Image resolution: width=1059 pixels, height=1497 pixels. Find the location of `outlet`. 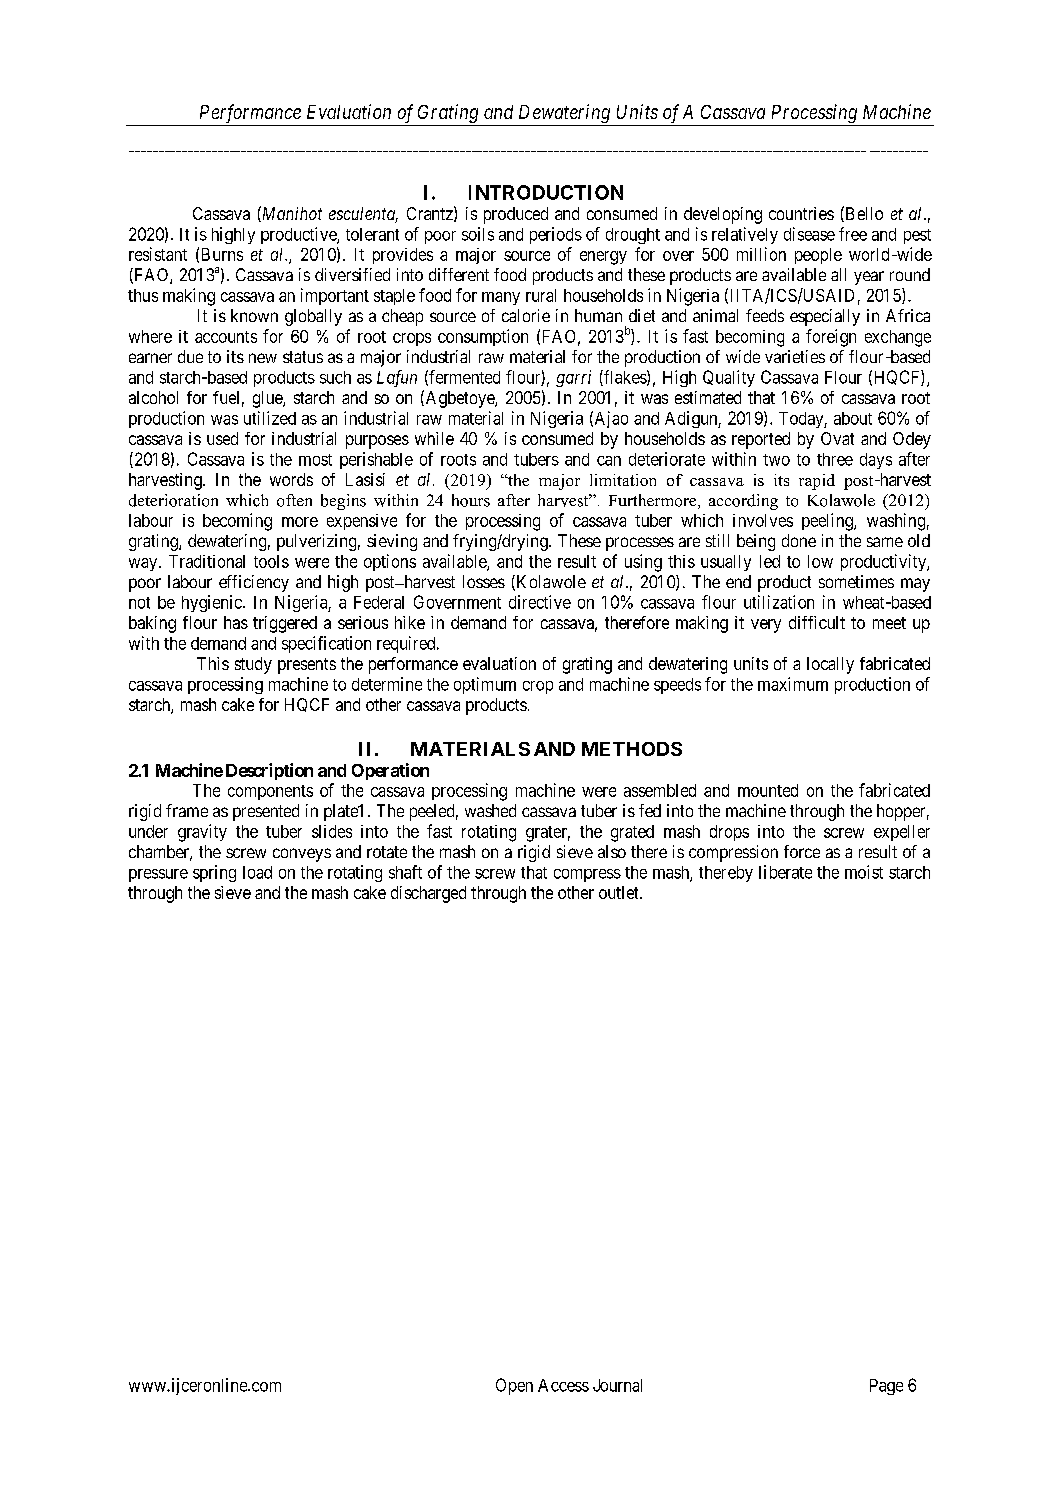

outlet is located at coordinates (620, 892).
